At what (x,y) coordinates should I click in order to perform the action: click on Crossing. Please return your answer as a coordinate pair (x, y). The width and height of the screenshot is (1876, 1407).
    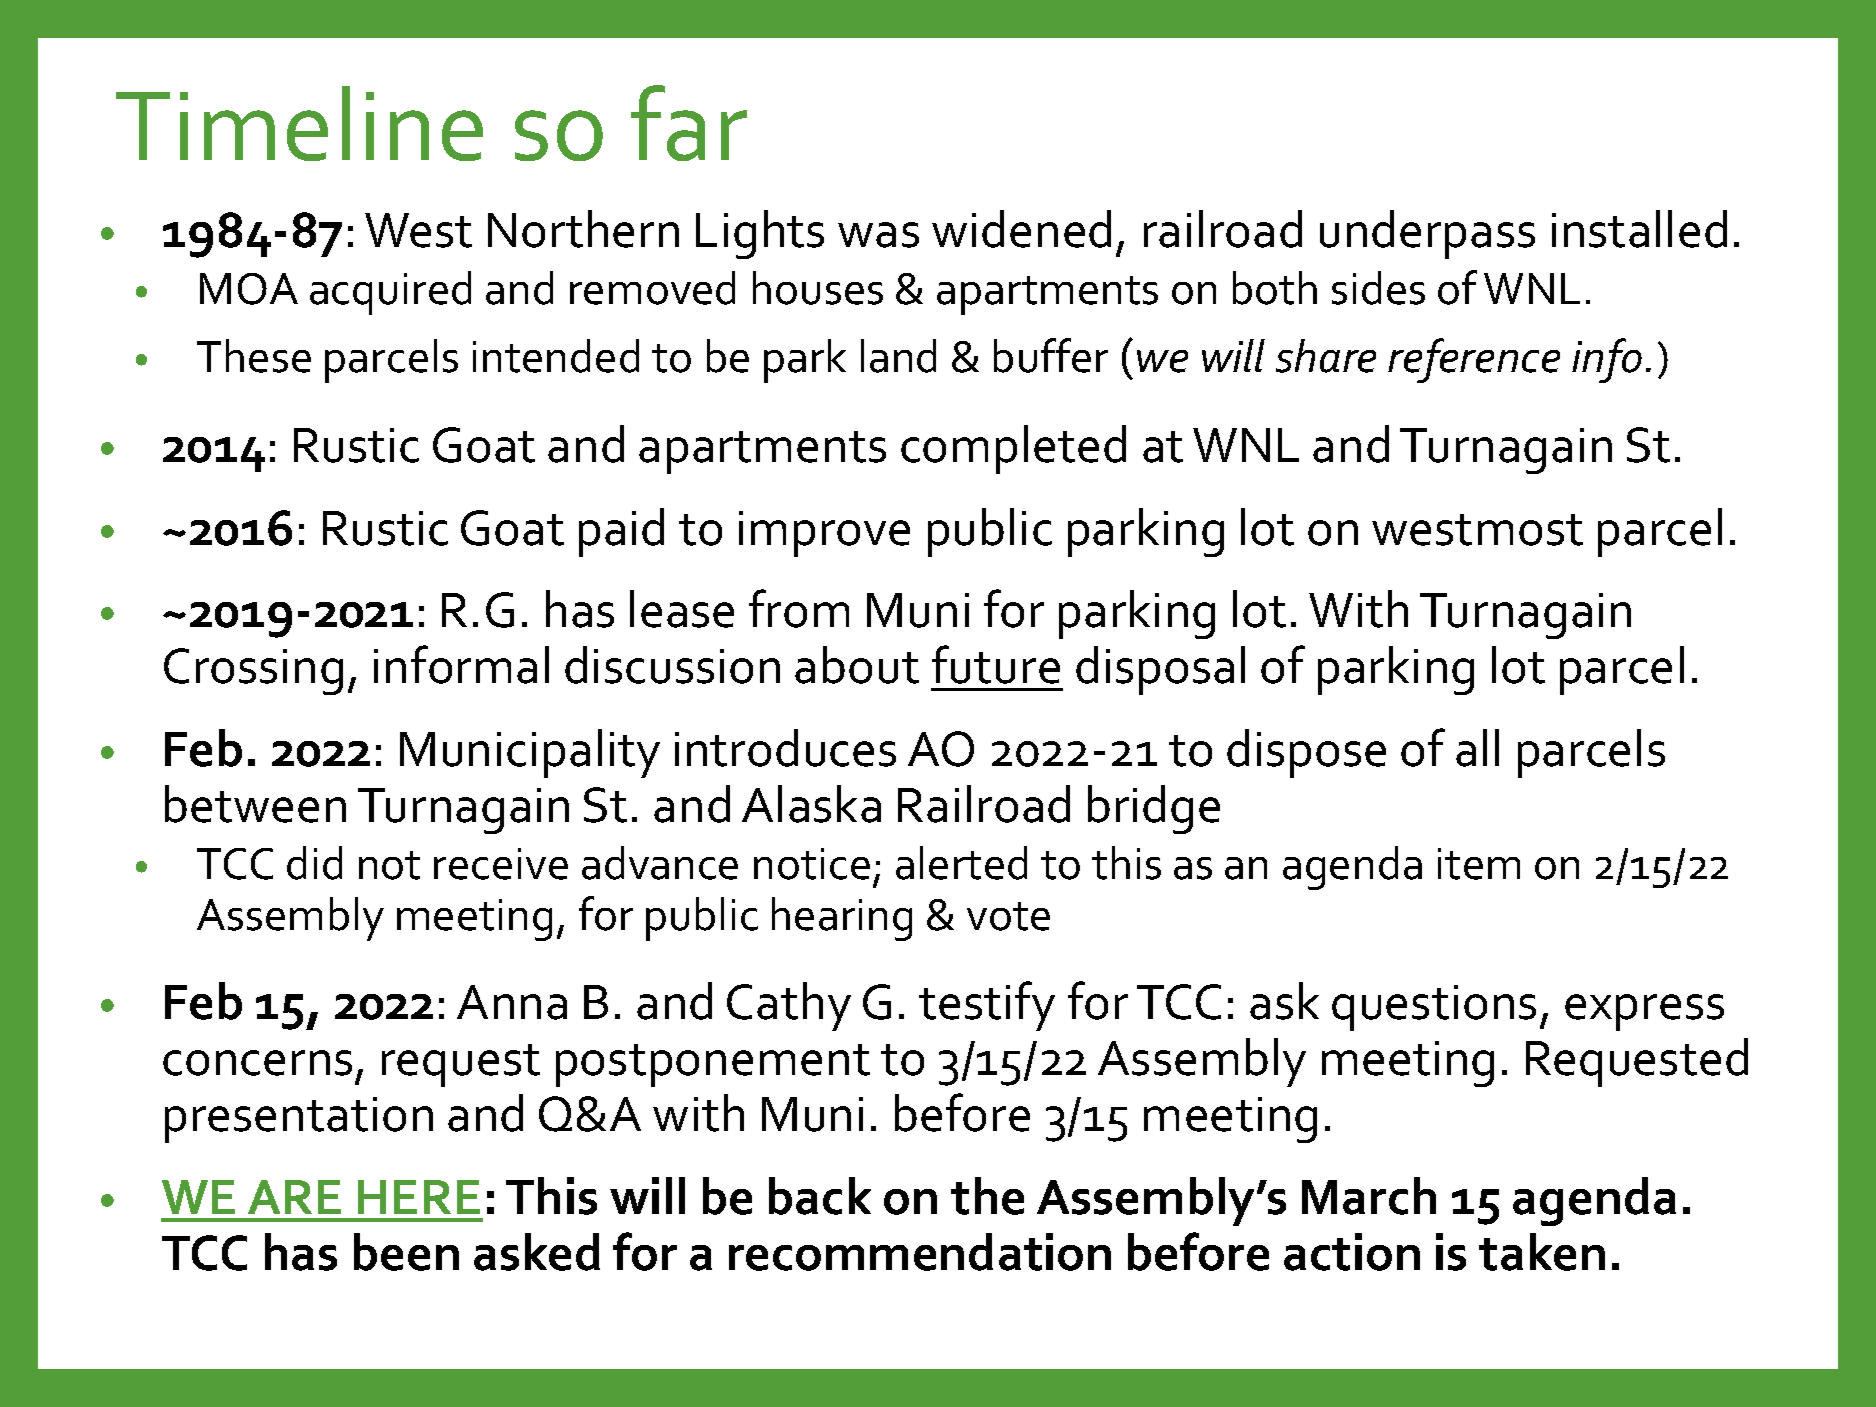
    Looking at the image, I should click on (253, 671).
